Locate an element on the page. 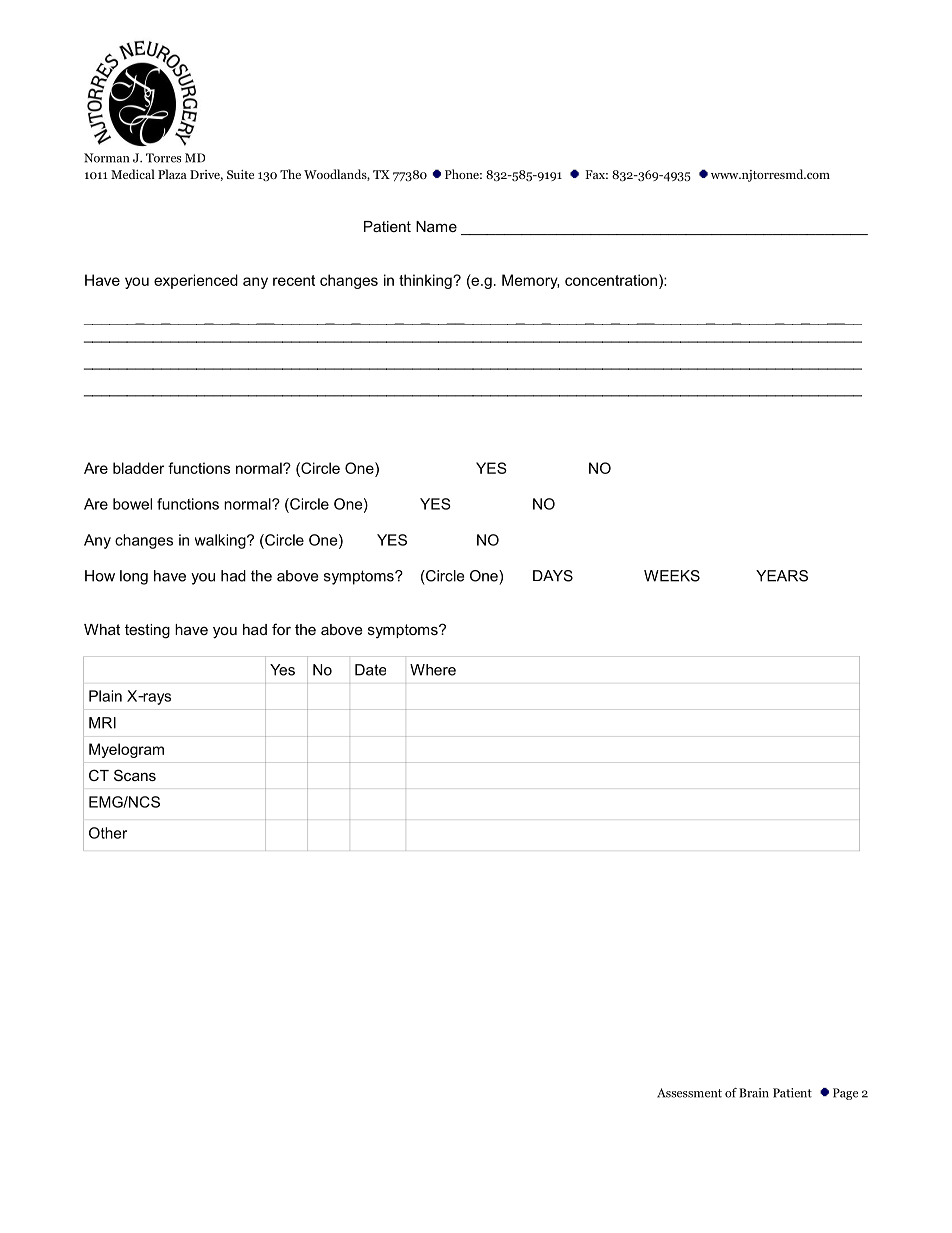 The height and width of the image is (1233, 952). testing is located at coordinates (147, 631).
